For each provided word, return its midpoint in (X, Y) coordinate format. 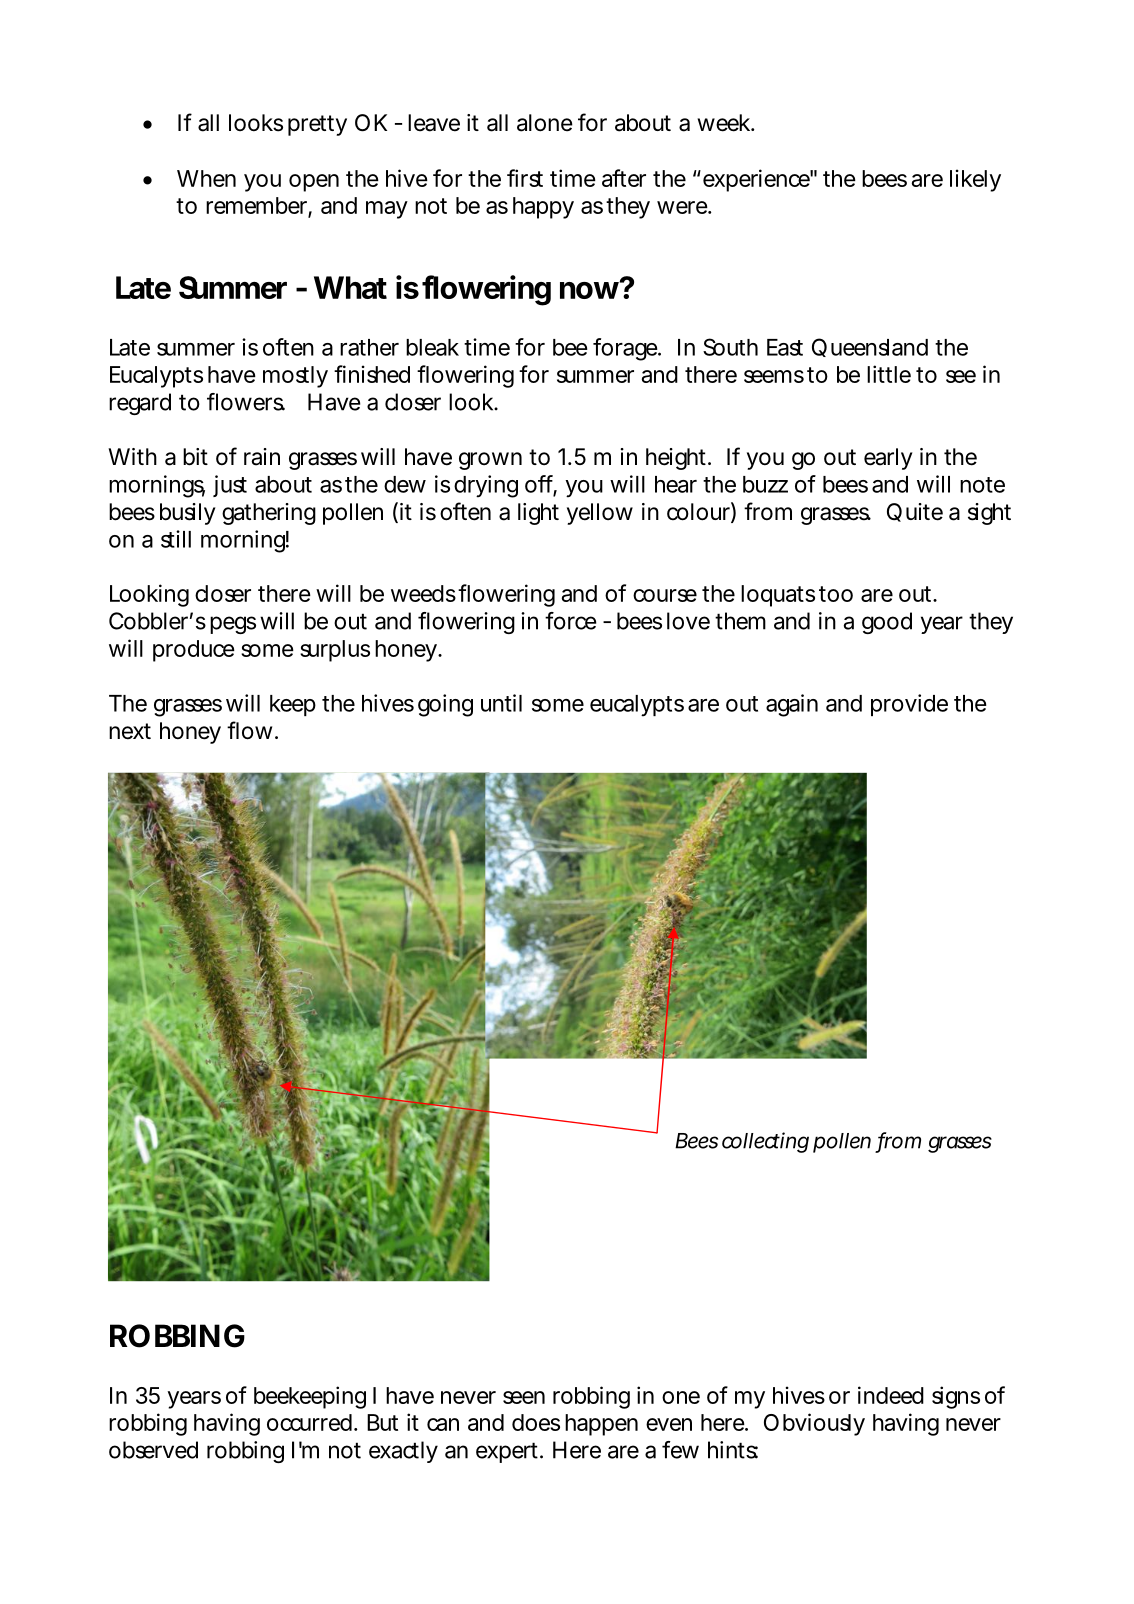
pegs (233, 625)
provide (909, 705)
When (206, 178)
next (130, 731)
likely (975, 180)
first (525, 178)
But (382, 1422)
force (570, 621)
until (501, 703)
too (836, 594)
